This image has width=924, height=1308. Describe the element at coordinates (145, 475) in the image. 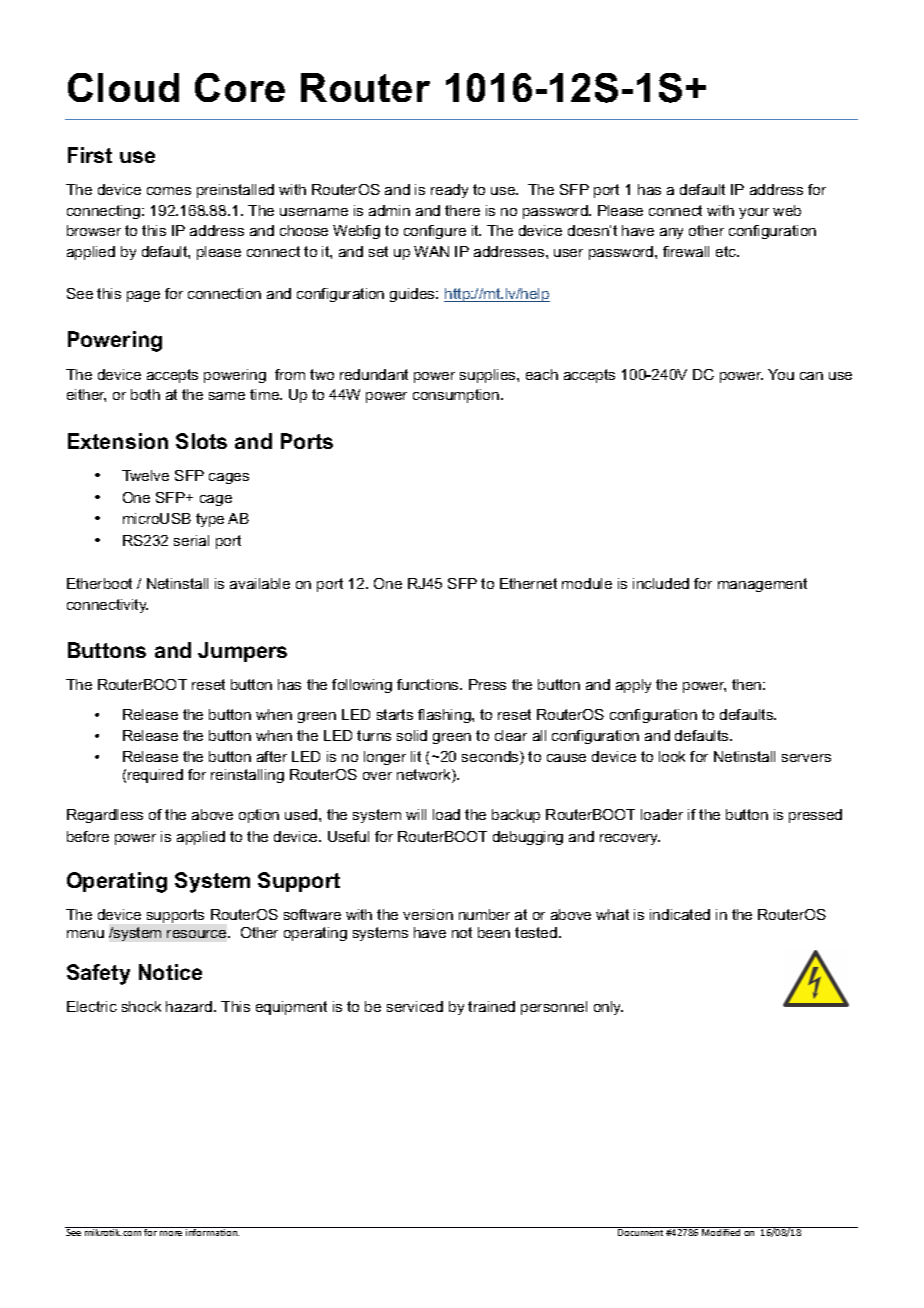

I see `Twelve` at that location.
